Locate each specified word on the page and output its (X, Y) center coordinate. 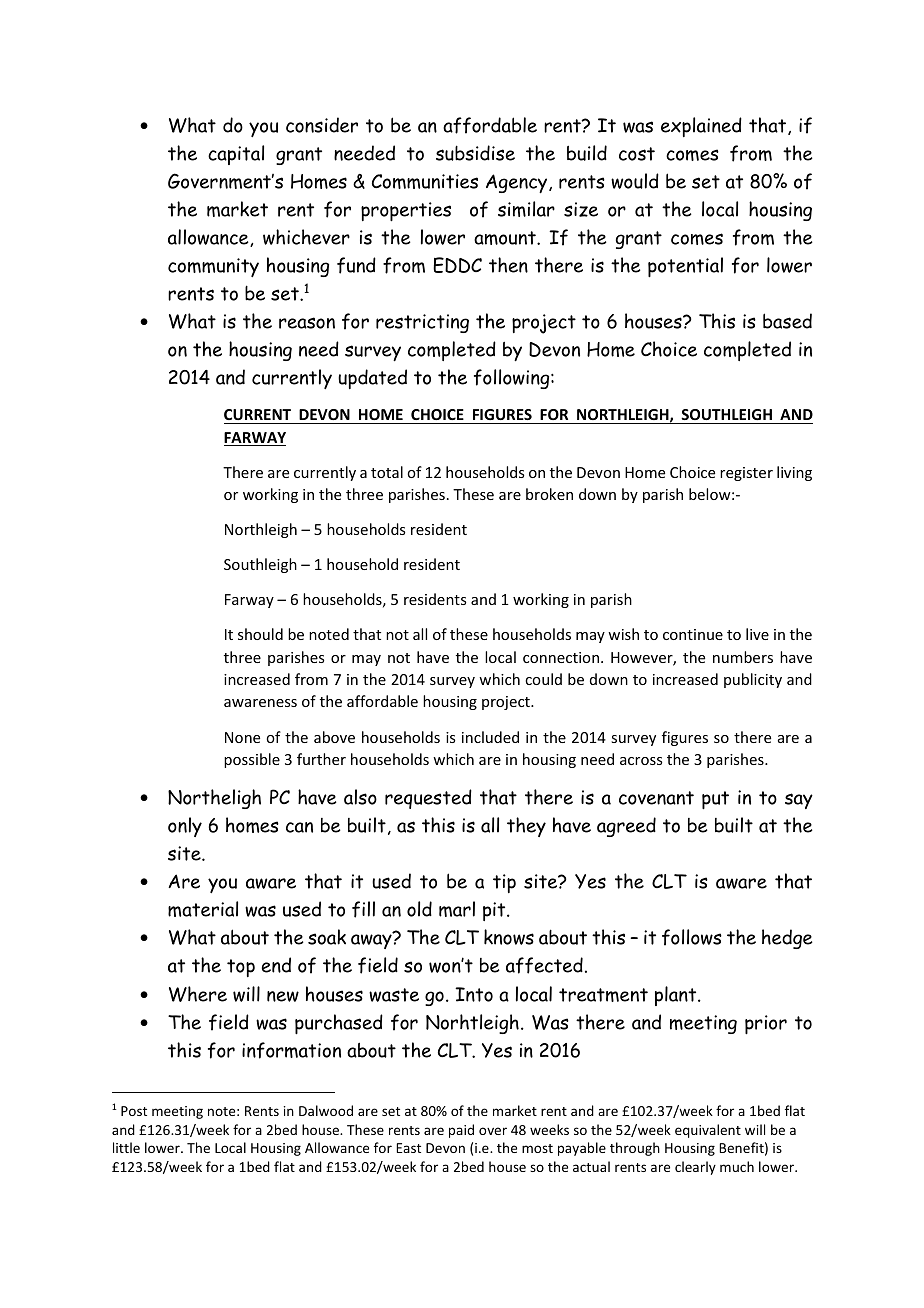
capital (236, 155)
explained (701, 127)
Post (134, 1111)
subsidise (475, 153)
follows (692, 937)
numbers (743, 657)
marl (457, 909)
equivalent (708, 1131)
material (203, 909)
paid (461, 1131)
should (260, 634)
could (543, 679)
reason (307, 323)
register (746, 474)
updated (372, 379)
